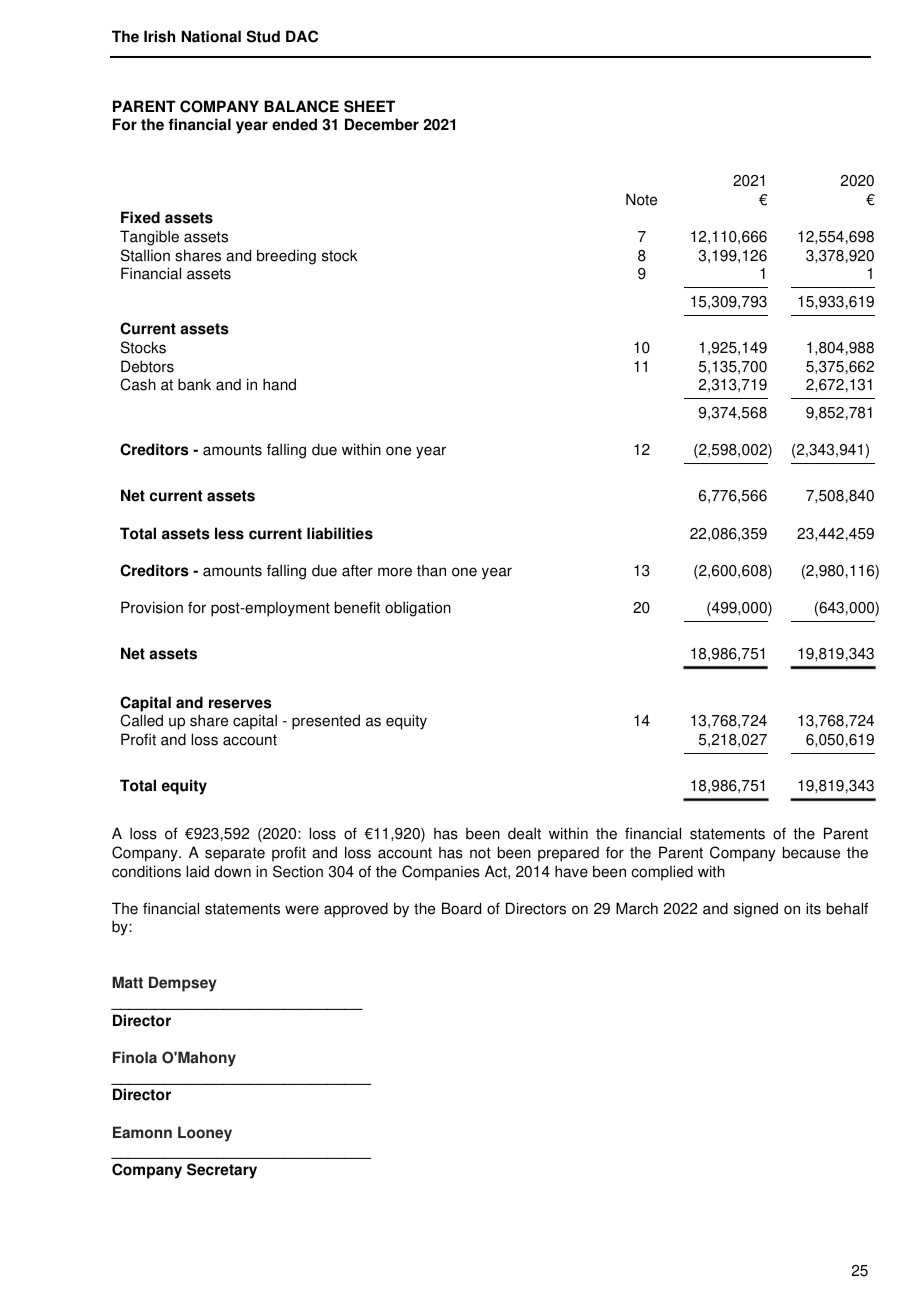 This page has height=1308, width=924. Describe the element at coordinates (205, 1134) in the page. I see `Looney` at that location.
